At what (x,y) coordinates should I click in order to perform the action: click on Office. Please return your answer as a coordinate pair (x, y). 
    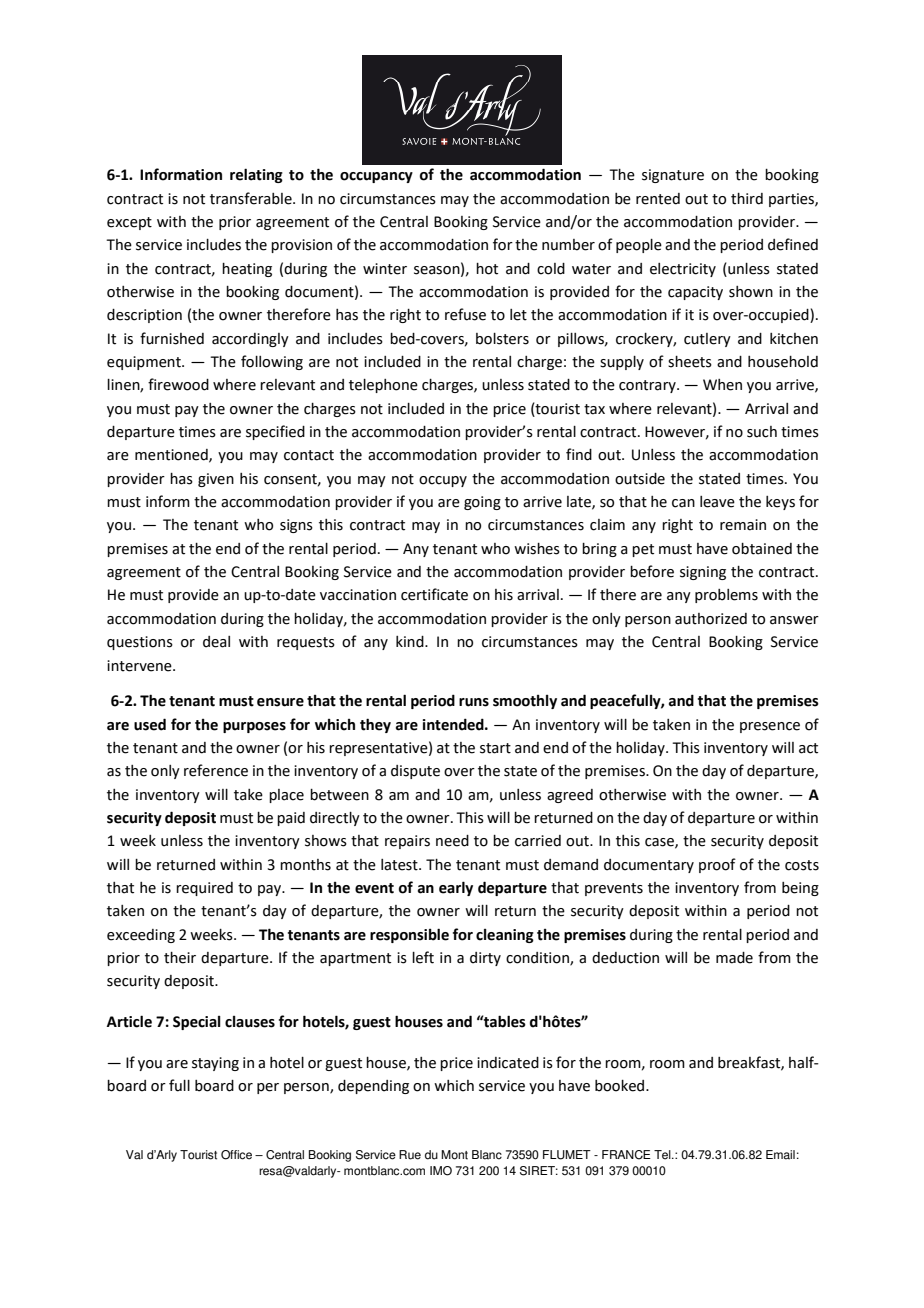
    Looking at the image, I should click on (236, 1155).
